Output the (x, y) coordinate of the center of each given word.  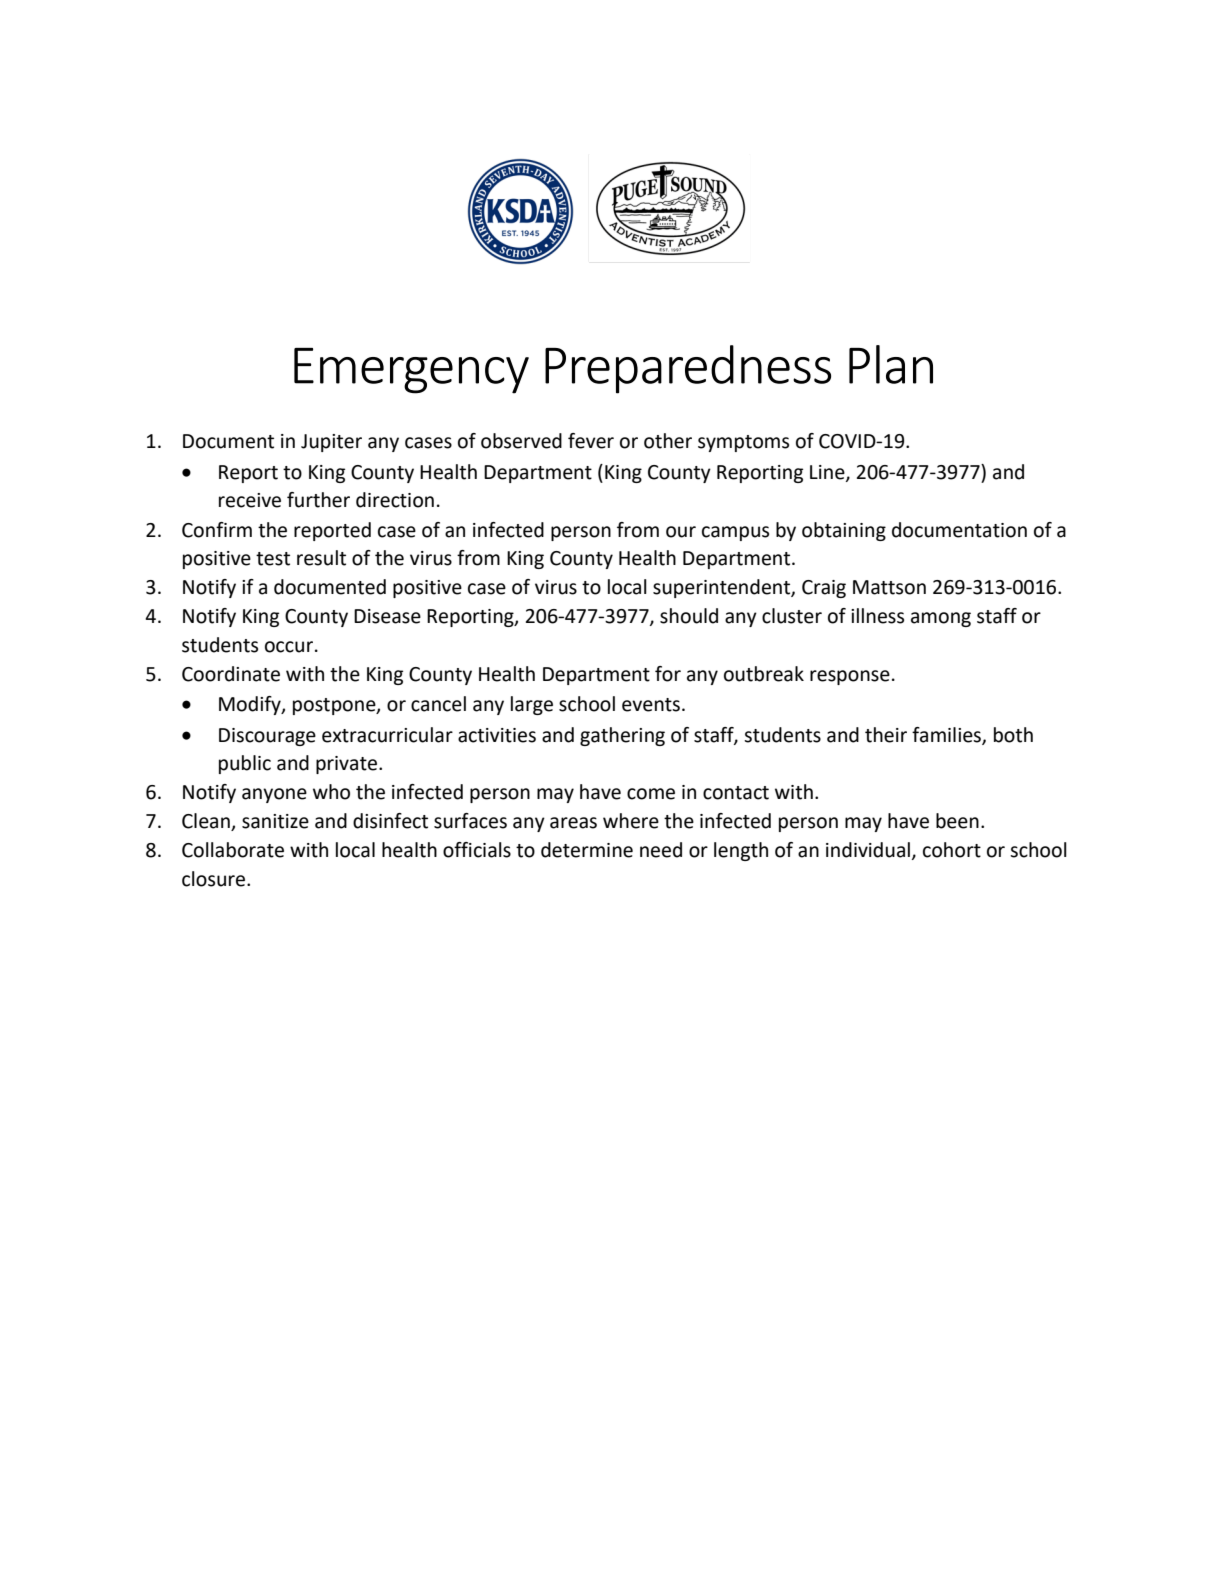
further (318, 500)
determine (587, 850)
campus (735, 533)
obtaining (844, 531)
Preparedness (688, 369)
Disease (387, 616)
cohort (952, 850)
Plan (891, 364)
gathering (622, 736)
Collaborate (233, 850)
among (941, 619)
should (689, 616)
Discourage (267, 737)
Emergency (411, 371)
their (886, 735)
